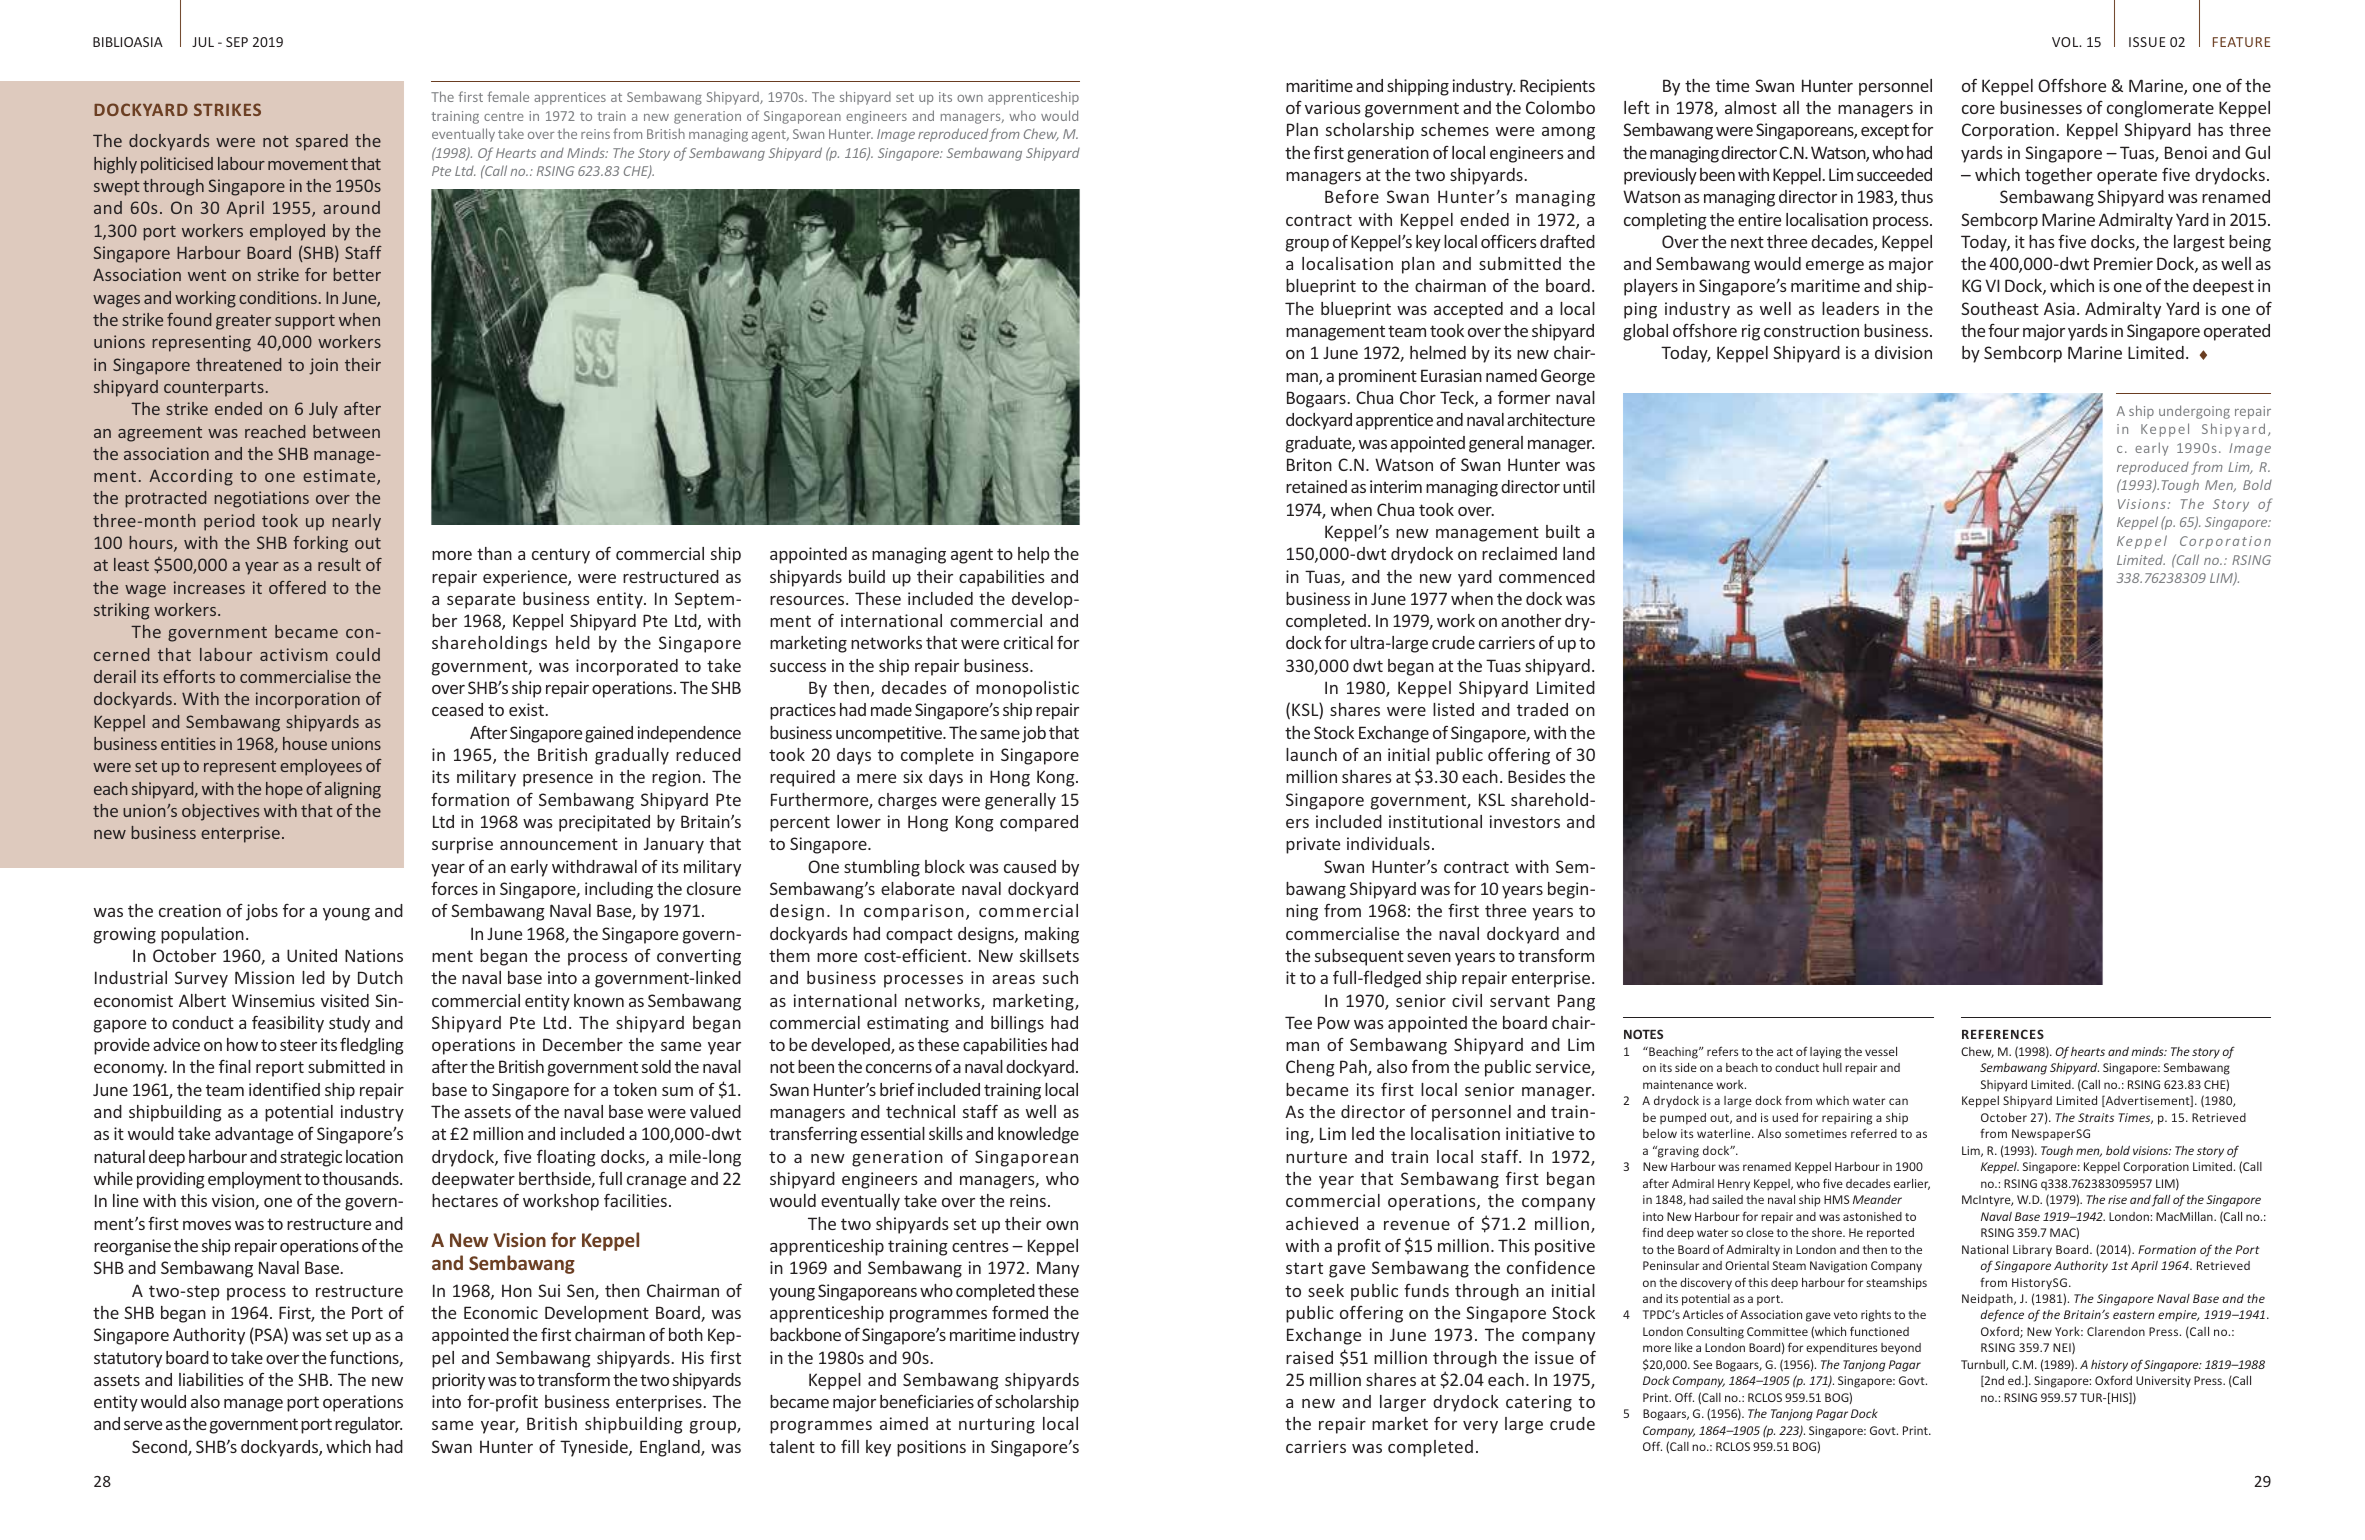 The height and width of the screenshot is (1540, 2365). What do you see at coordinates (2003, 1034) in the screenshot?
I see `REFERENCES` at bounding box center [2003, 1034].
